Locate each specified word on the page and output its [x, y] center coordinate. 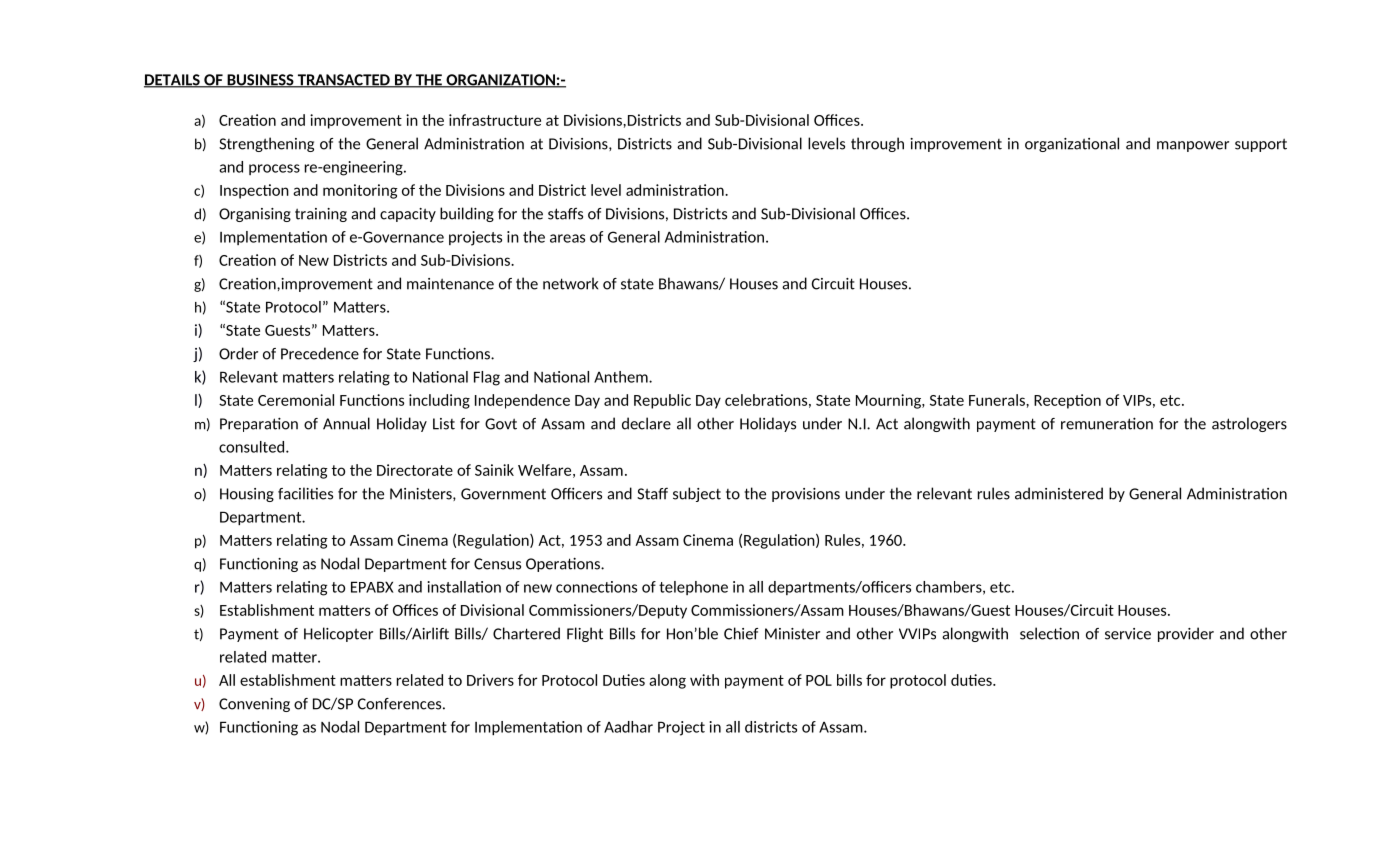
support [1261, 145]
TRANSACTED [343, 81]
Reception [1067, 401]
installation [464, 587]
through [877, 144]
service [1128, 634]
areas [567, 238]
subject [697, 494]
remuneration [1107, 423]
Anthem [622, 377]
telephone [693, 588]
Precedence [320, 353]
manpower [1193, 146]
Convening [254, 705]
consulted [253, 447]
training [321, 215]
